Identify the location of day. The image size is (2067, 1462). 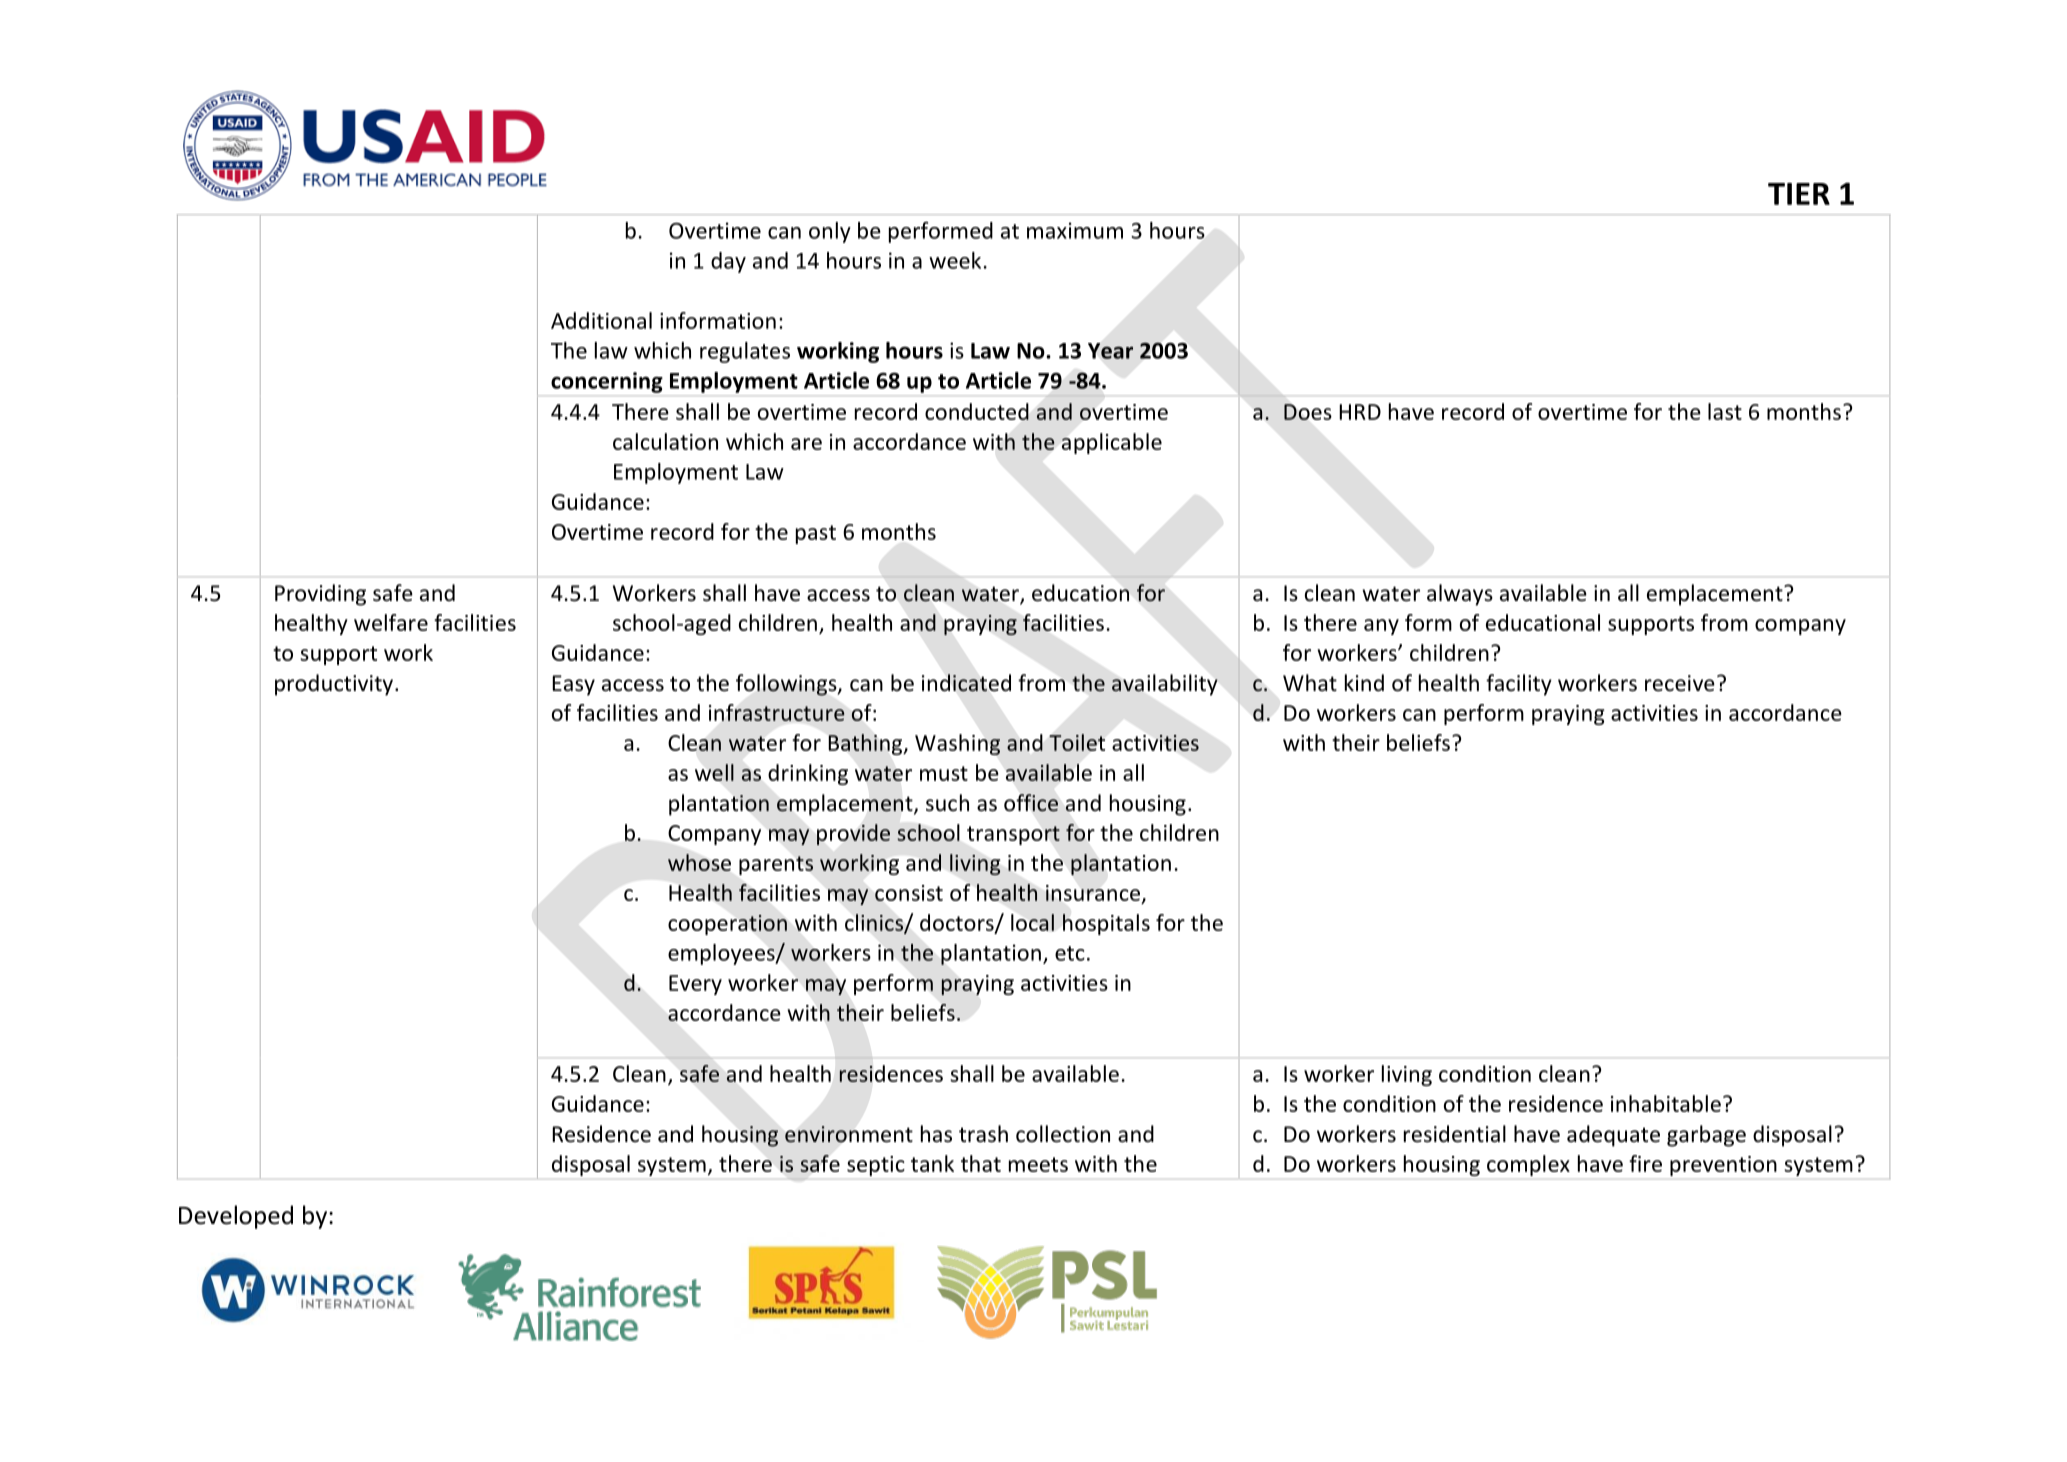
(728, 262).
